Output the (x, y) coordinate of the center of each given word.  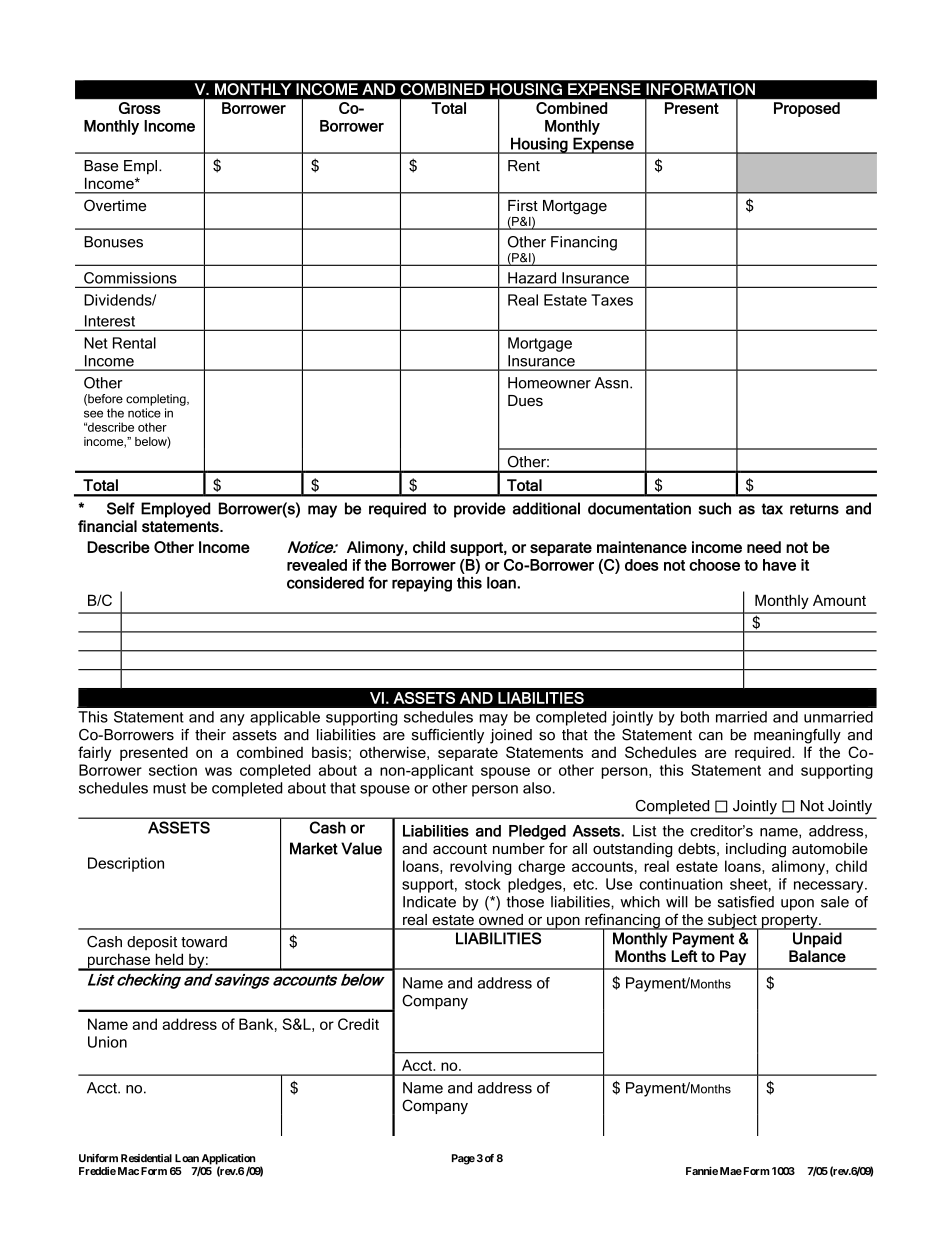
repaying (422, 584)
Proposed (807, 109)
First (523, 205)
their (210, 735)
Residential (146, 1158)
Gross (139, 108)
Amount (839, 600)
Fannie (702, 1170)
